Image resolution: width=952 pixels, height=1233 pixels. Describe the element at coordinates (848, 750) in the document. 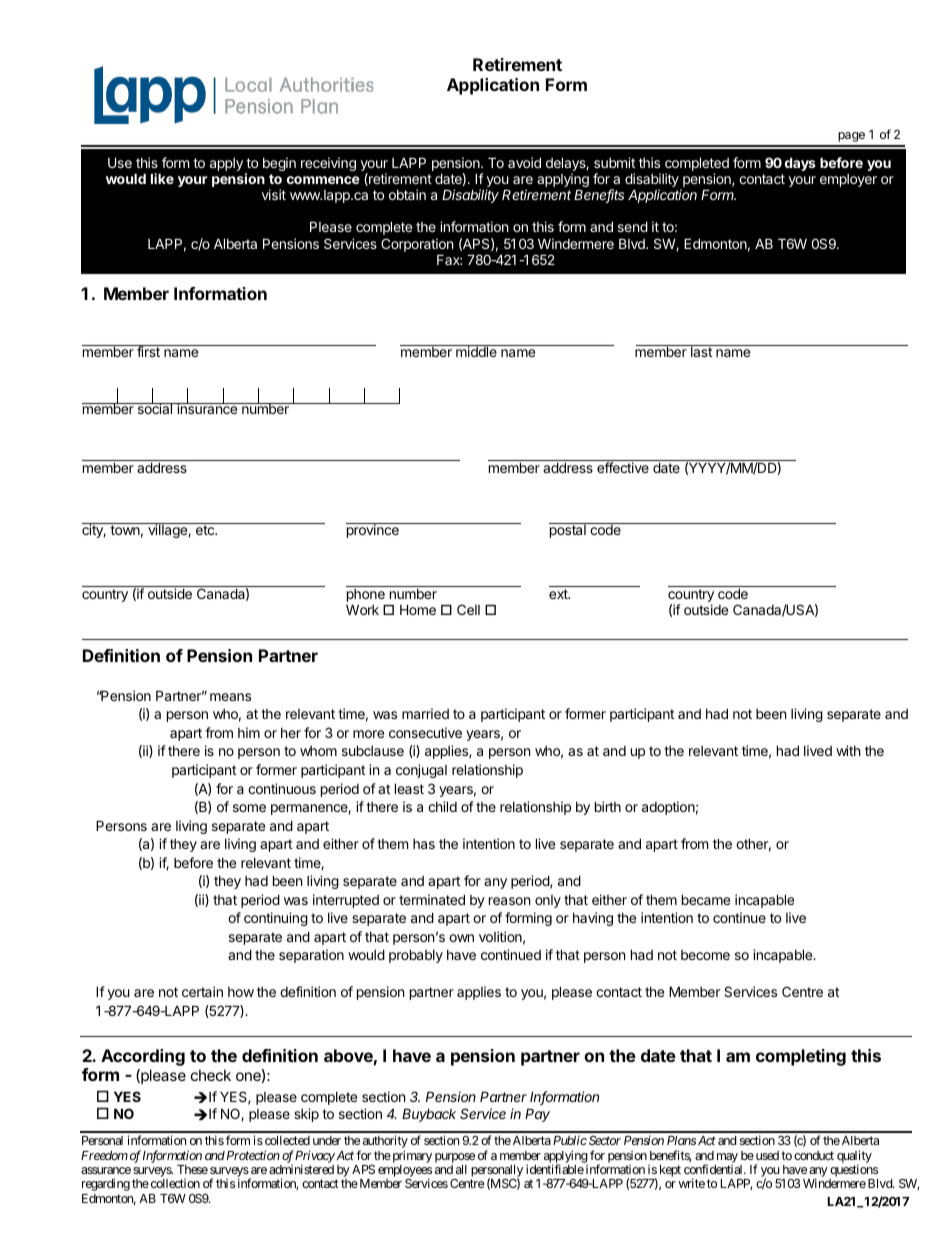

I see `with` at that location.
